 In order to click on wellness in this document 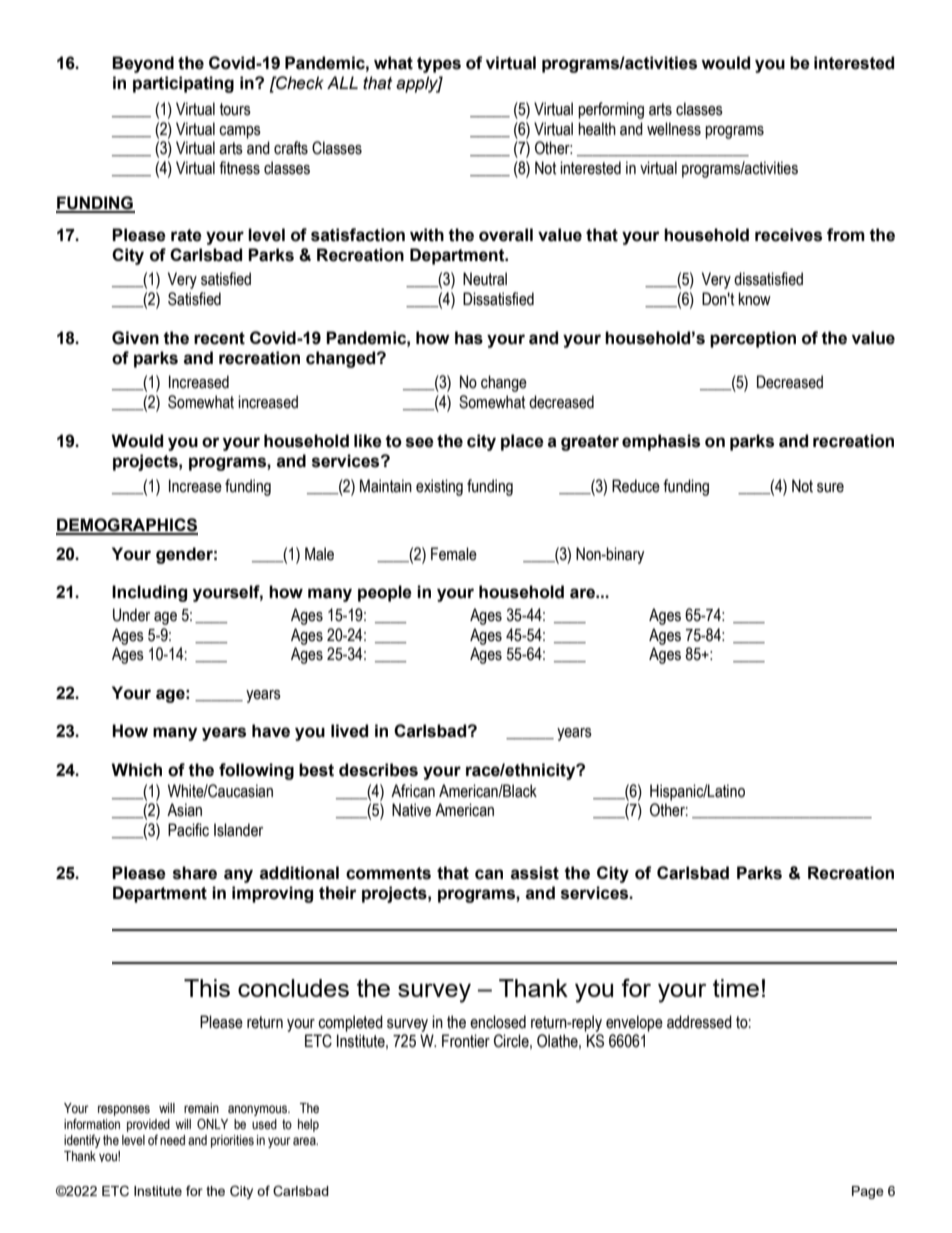, I will do `click(674, 129)`.
